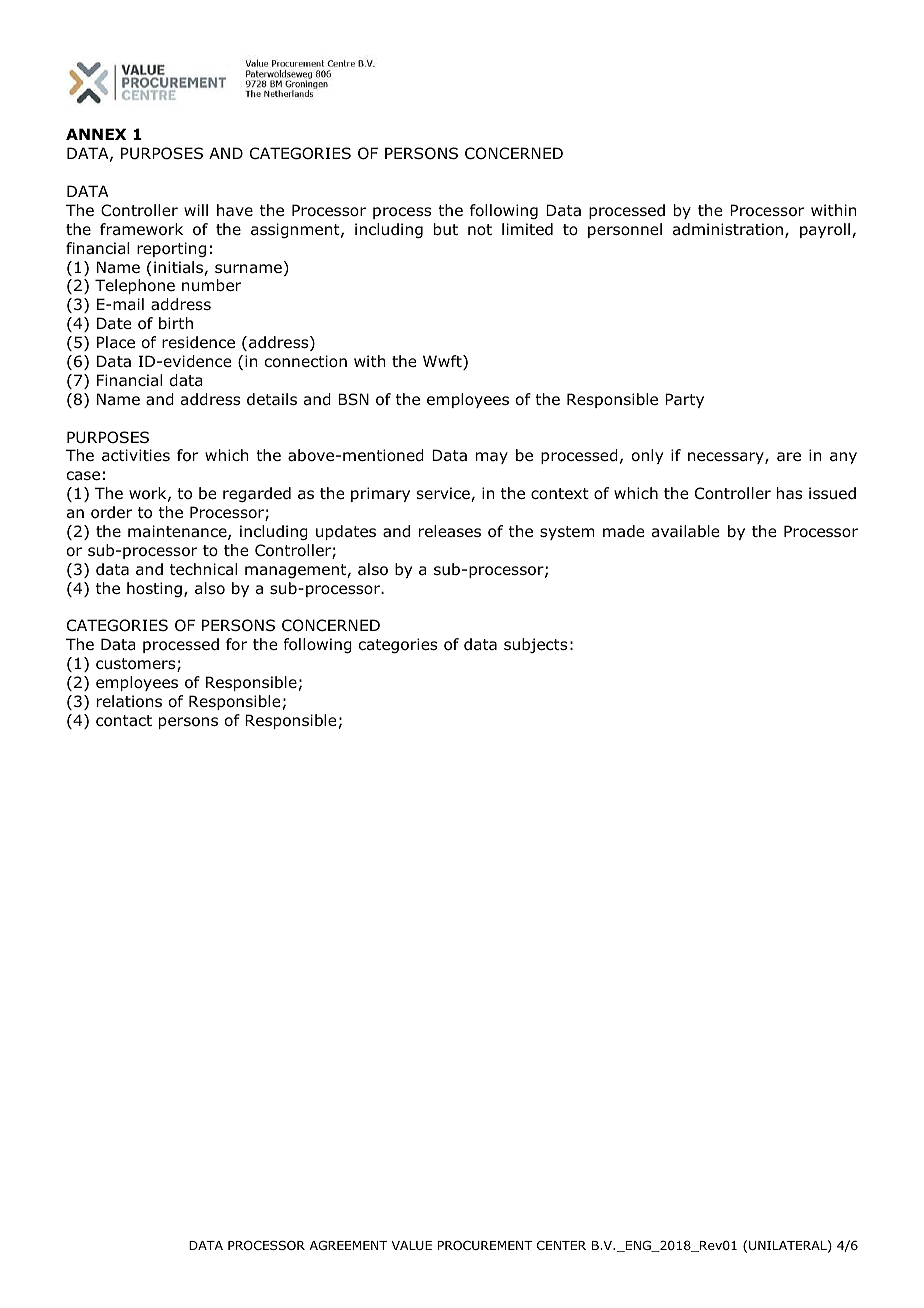 The height and width of the page is (1308, 924). What do you see at coordinates (412, 1245) in the page?
I see `VALUE` at bounding box center [412, 1245].
